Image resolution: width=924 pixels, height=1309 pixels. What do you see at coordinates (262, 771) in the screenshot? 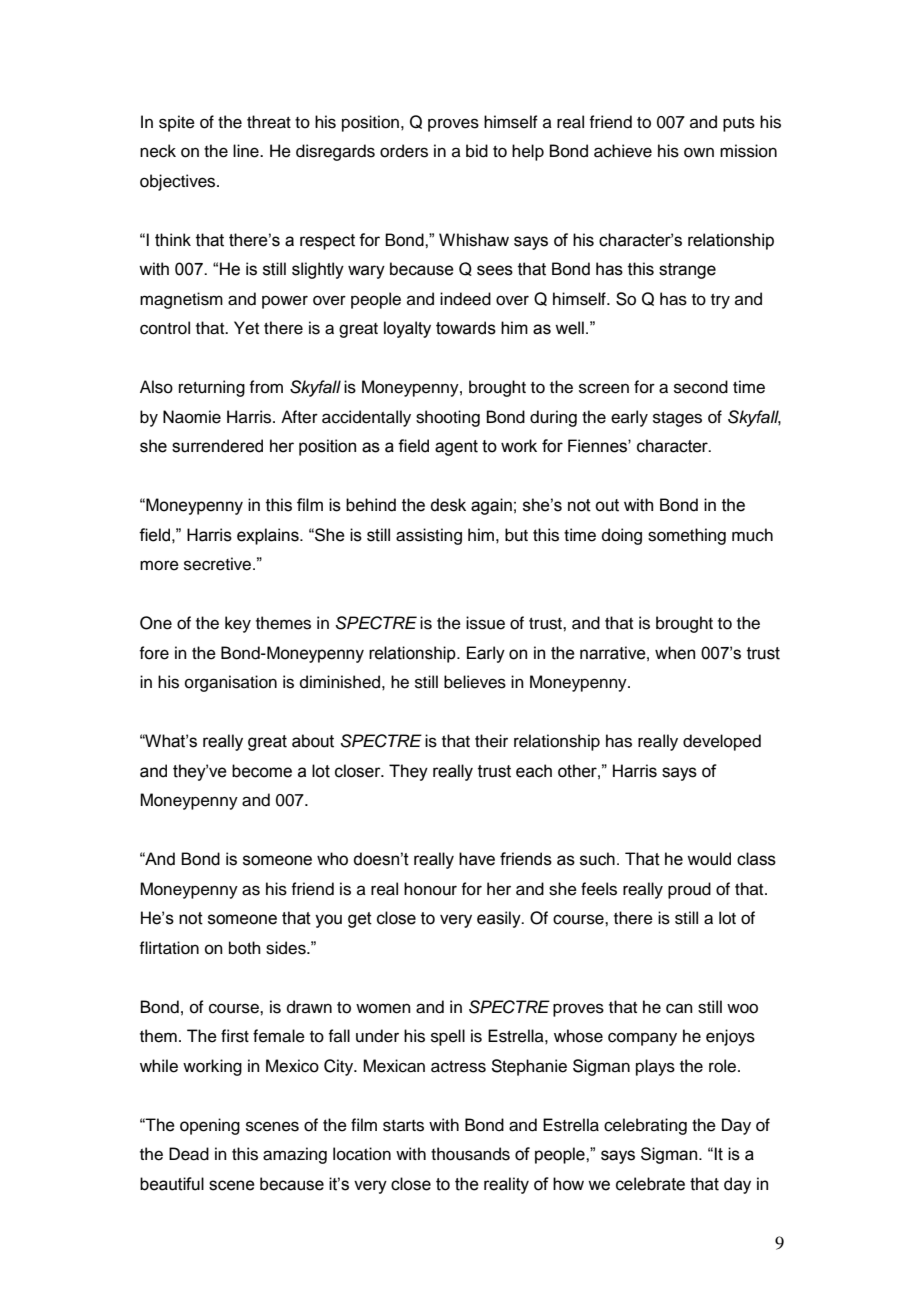
I see `become` at bounding box center [262, 771].
